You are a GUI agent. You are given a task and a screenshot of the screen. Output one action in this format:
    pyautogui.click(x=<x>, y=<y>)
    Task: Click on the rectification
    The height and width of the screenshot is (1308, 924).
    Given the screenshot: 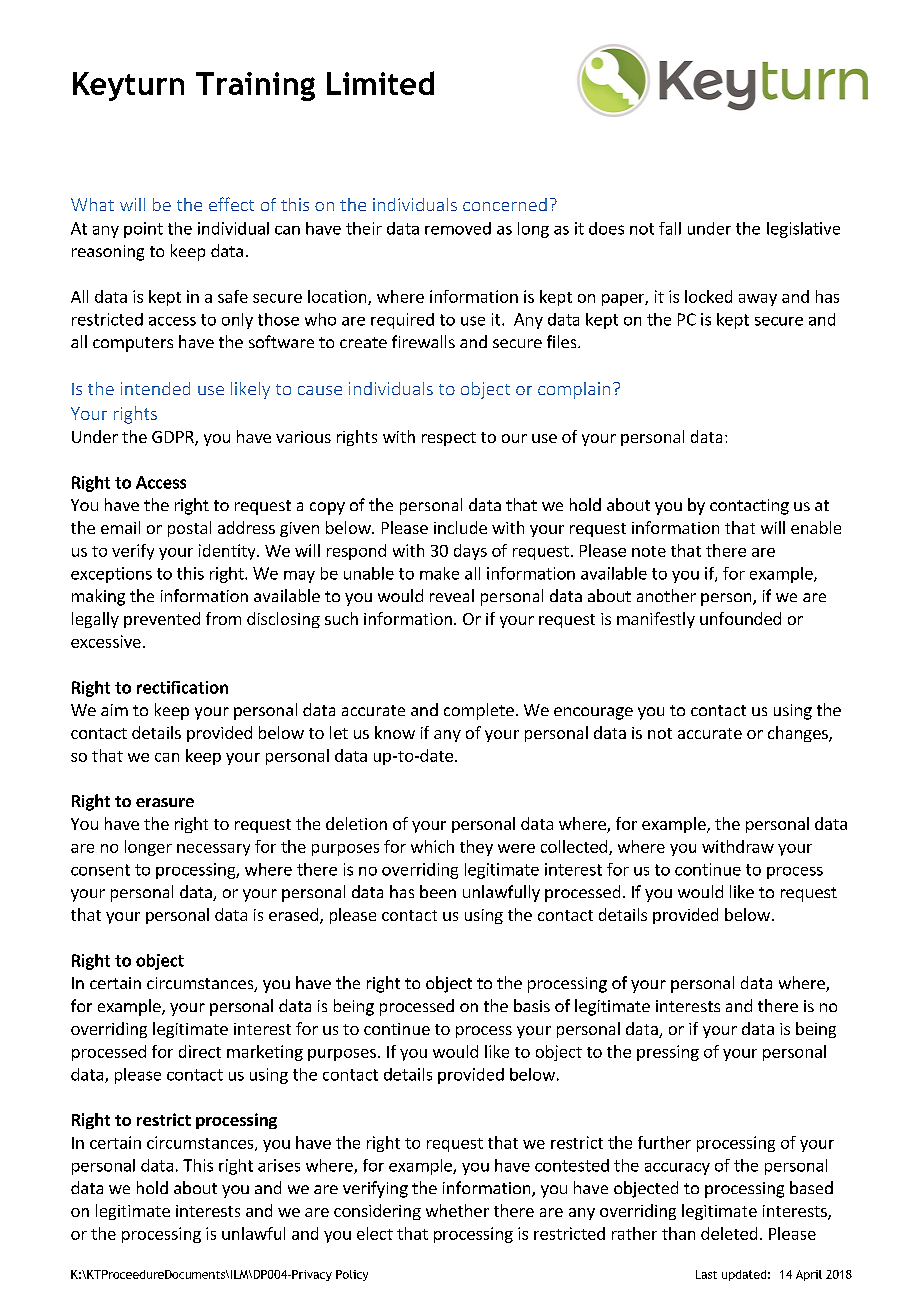 What is the action you would take?
    pyautogui.click(x=182, y=687)
